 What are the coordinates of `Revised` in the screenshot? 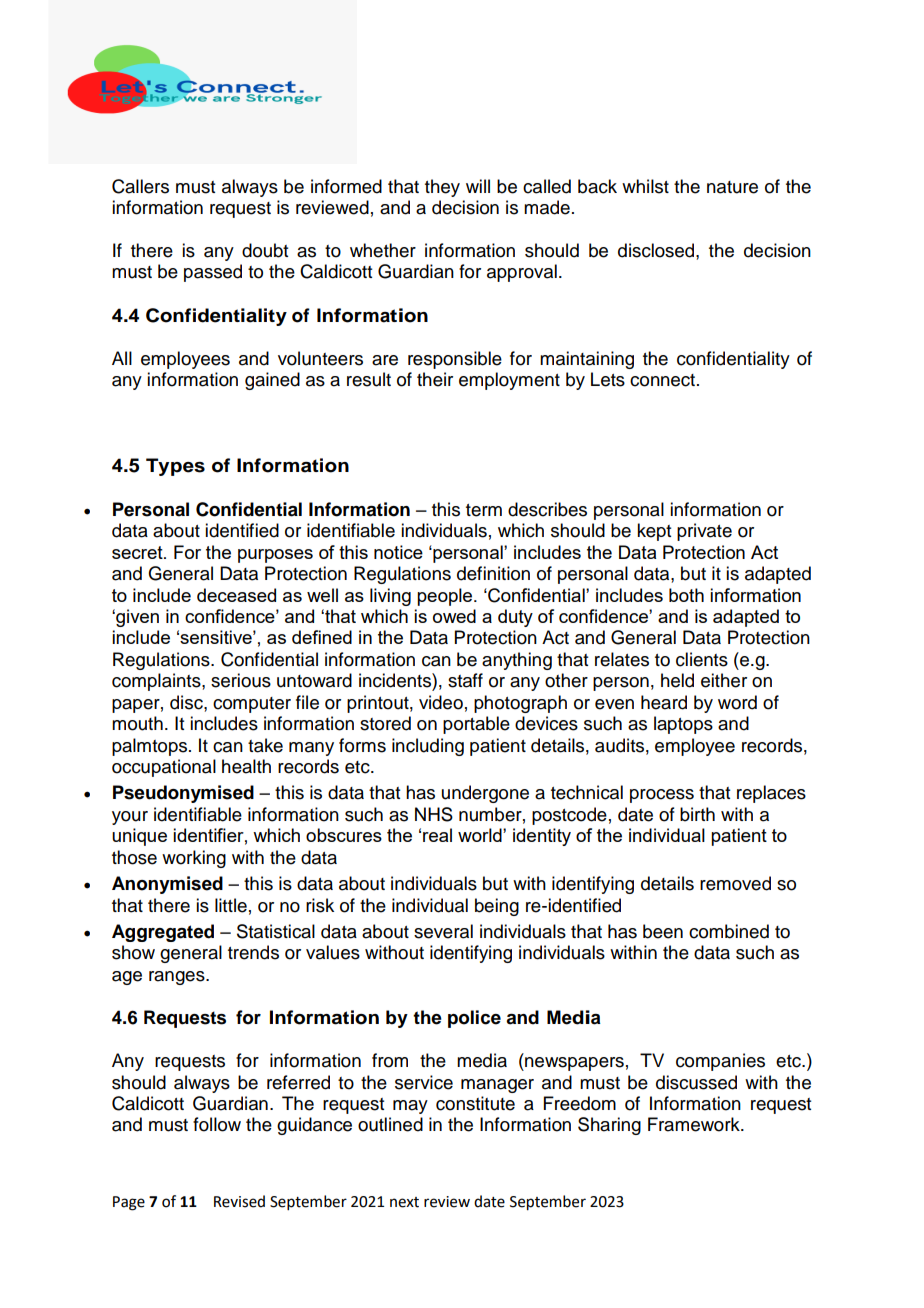 It's located at (239, 1201).
